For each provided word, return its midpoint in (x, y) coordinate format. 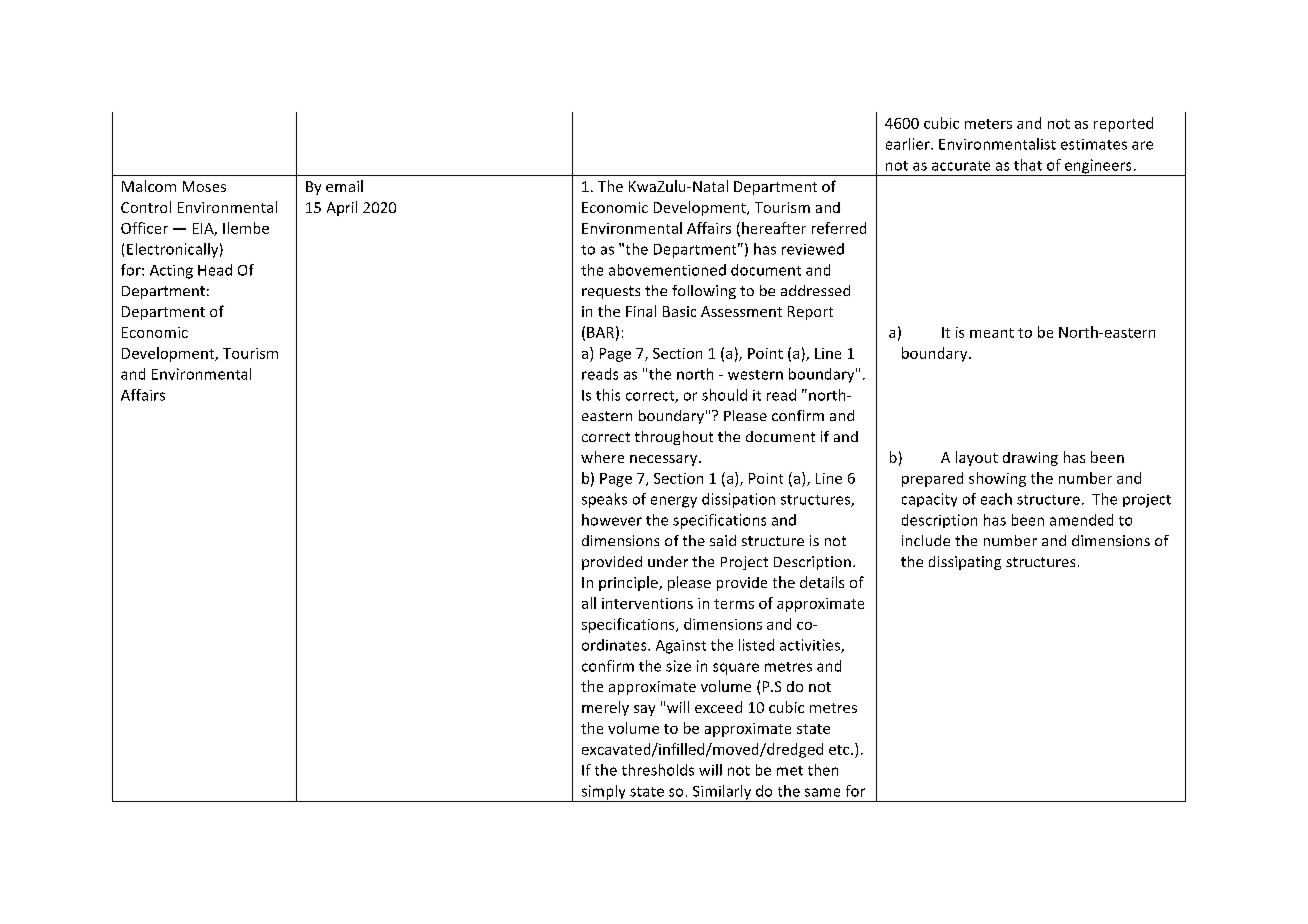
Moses (204, 186)
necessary (665, 460)
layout (977, 458)
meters (988, 124)
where (602, 457)
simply (603, 793)
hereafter (774, 228)
